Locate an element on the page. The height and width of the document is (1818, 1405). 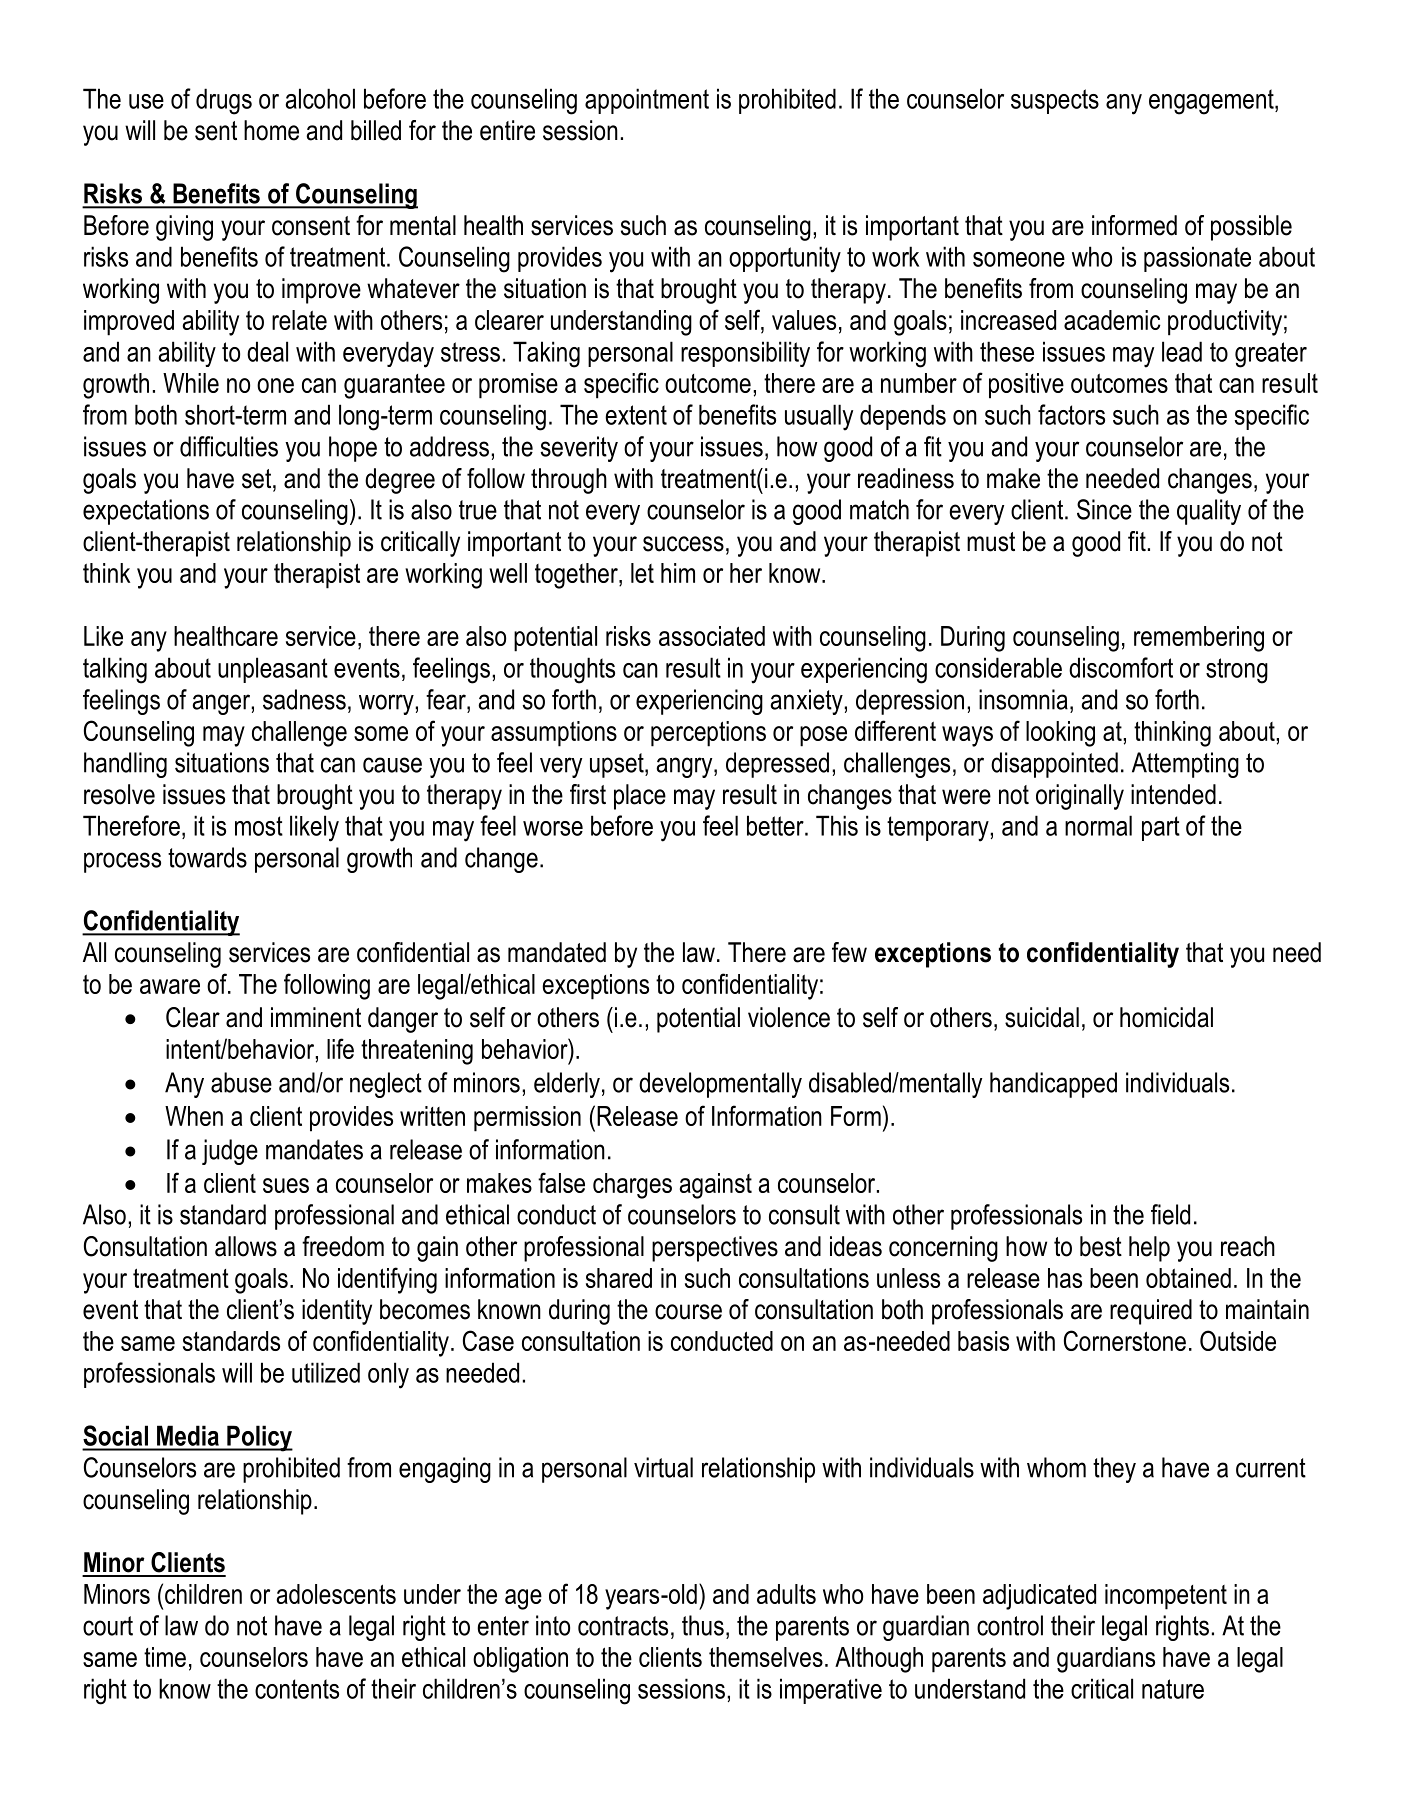
part is located at coordinates (1161, 828).
